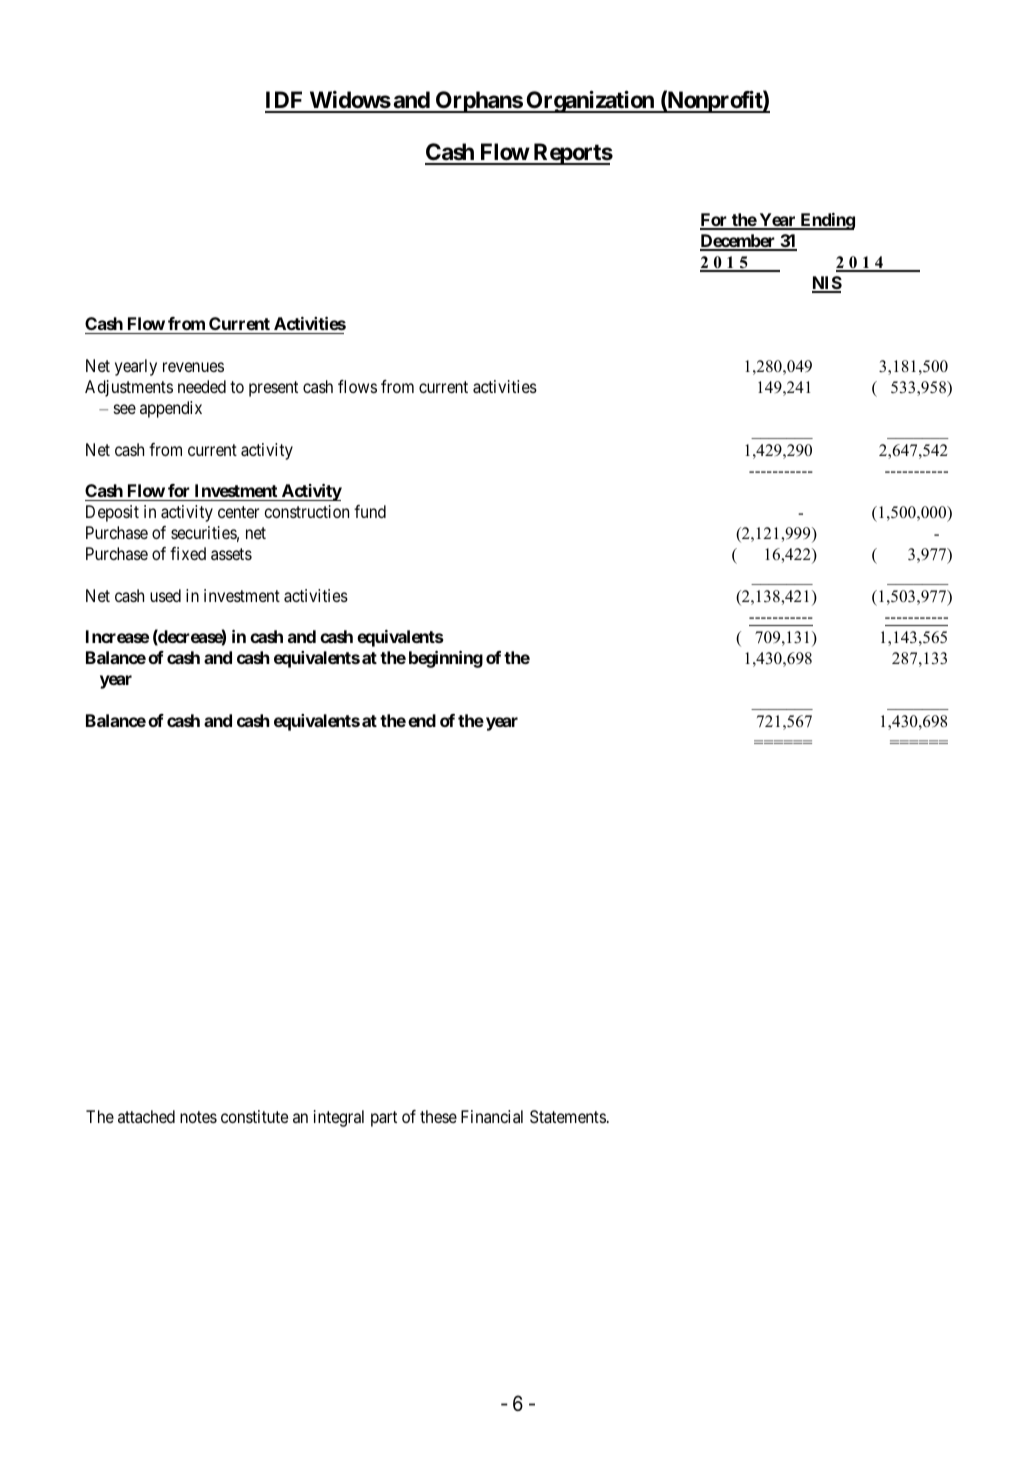 This screenshot has height=1463, width=1035. What do you see at coordinates (193, 367) in the screenshot?
I see `revenues` at bounding box center [193, 367].
